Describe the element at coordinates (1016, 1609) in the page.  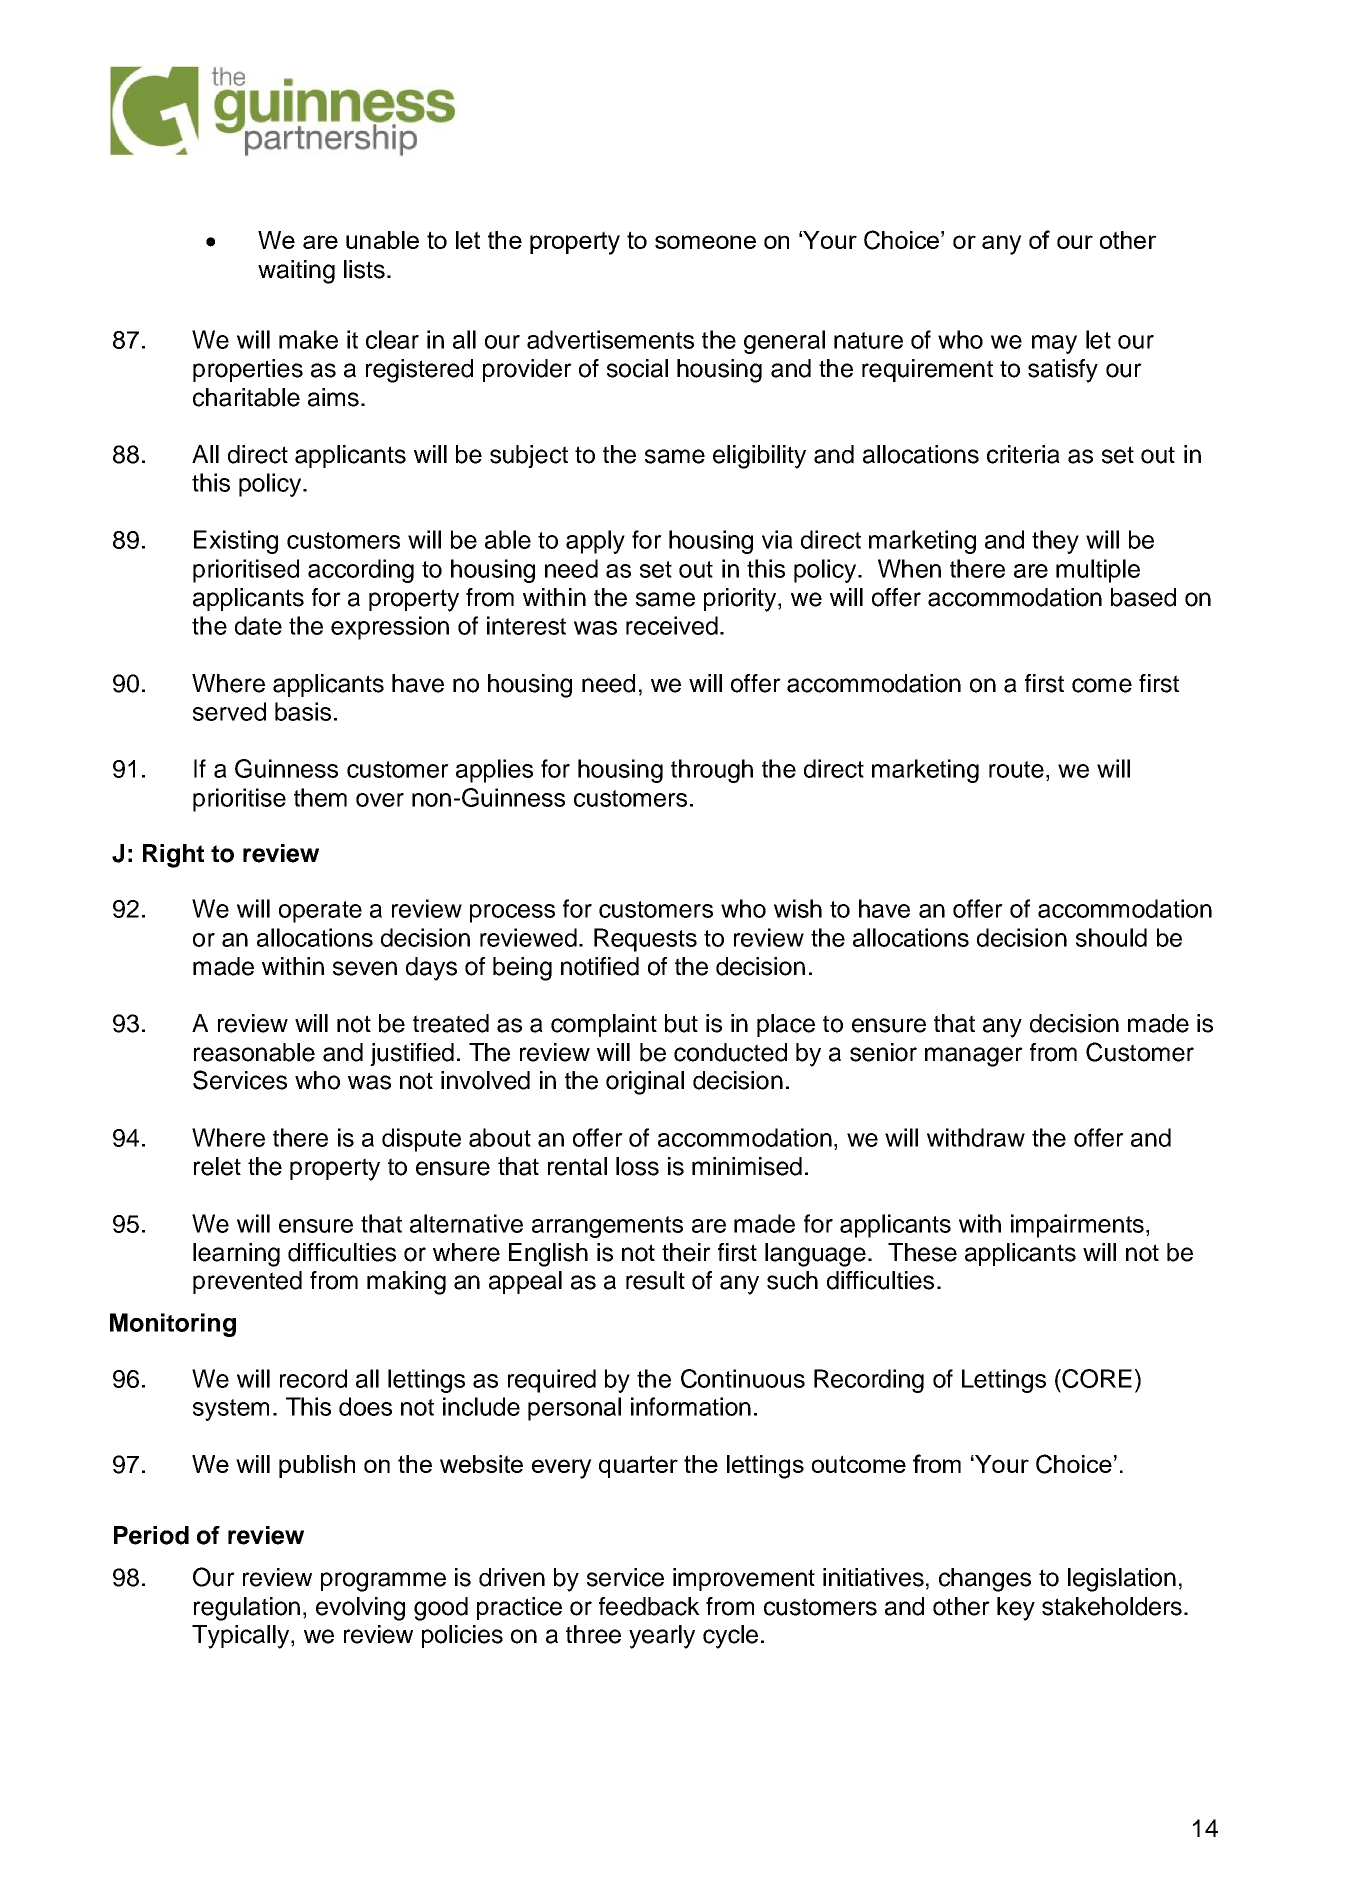
I see `key` at that location.
